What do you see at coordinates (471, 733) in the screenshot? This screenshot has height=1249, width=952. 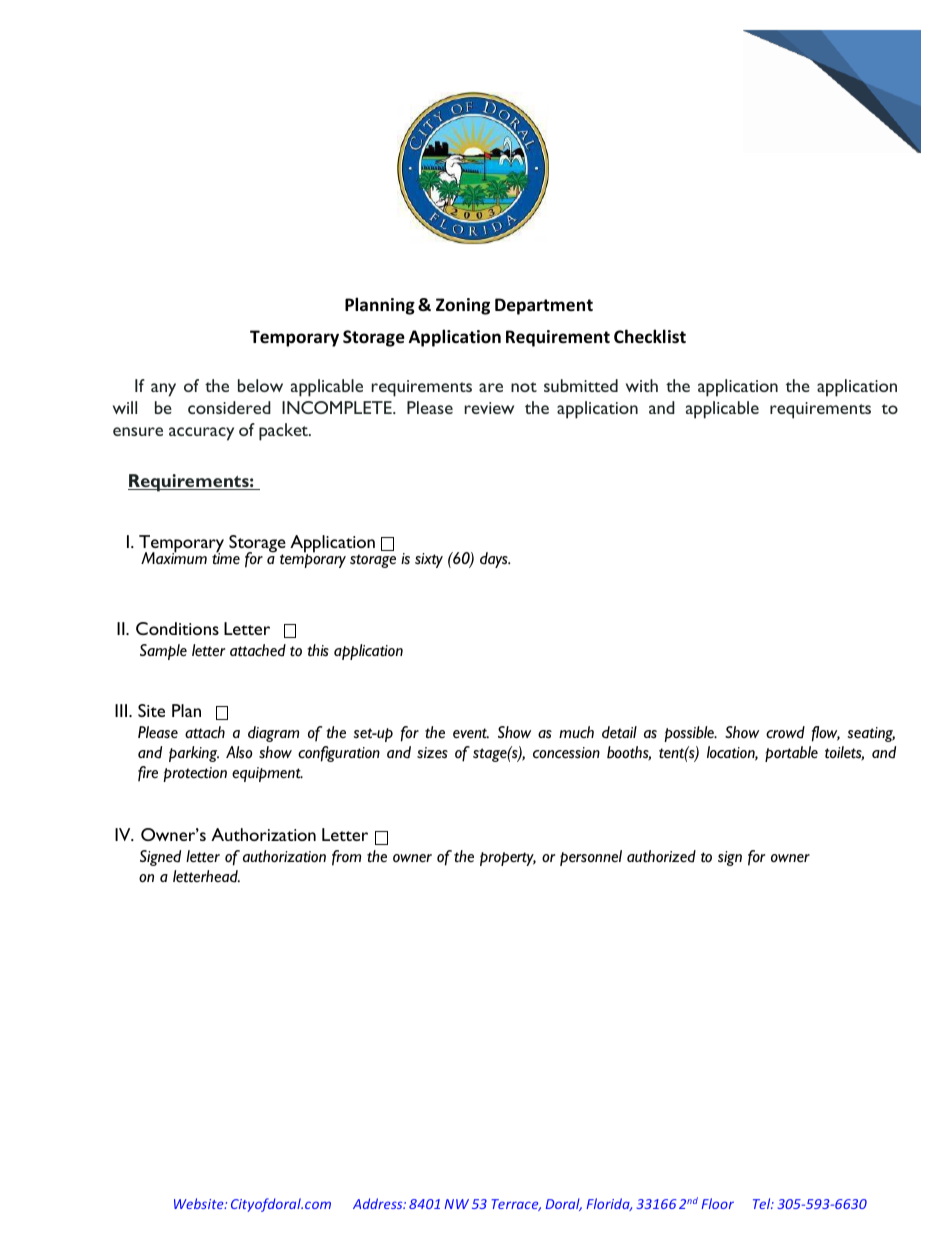 I see `event` at bounding box center [471, 733].
